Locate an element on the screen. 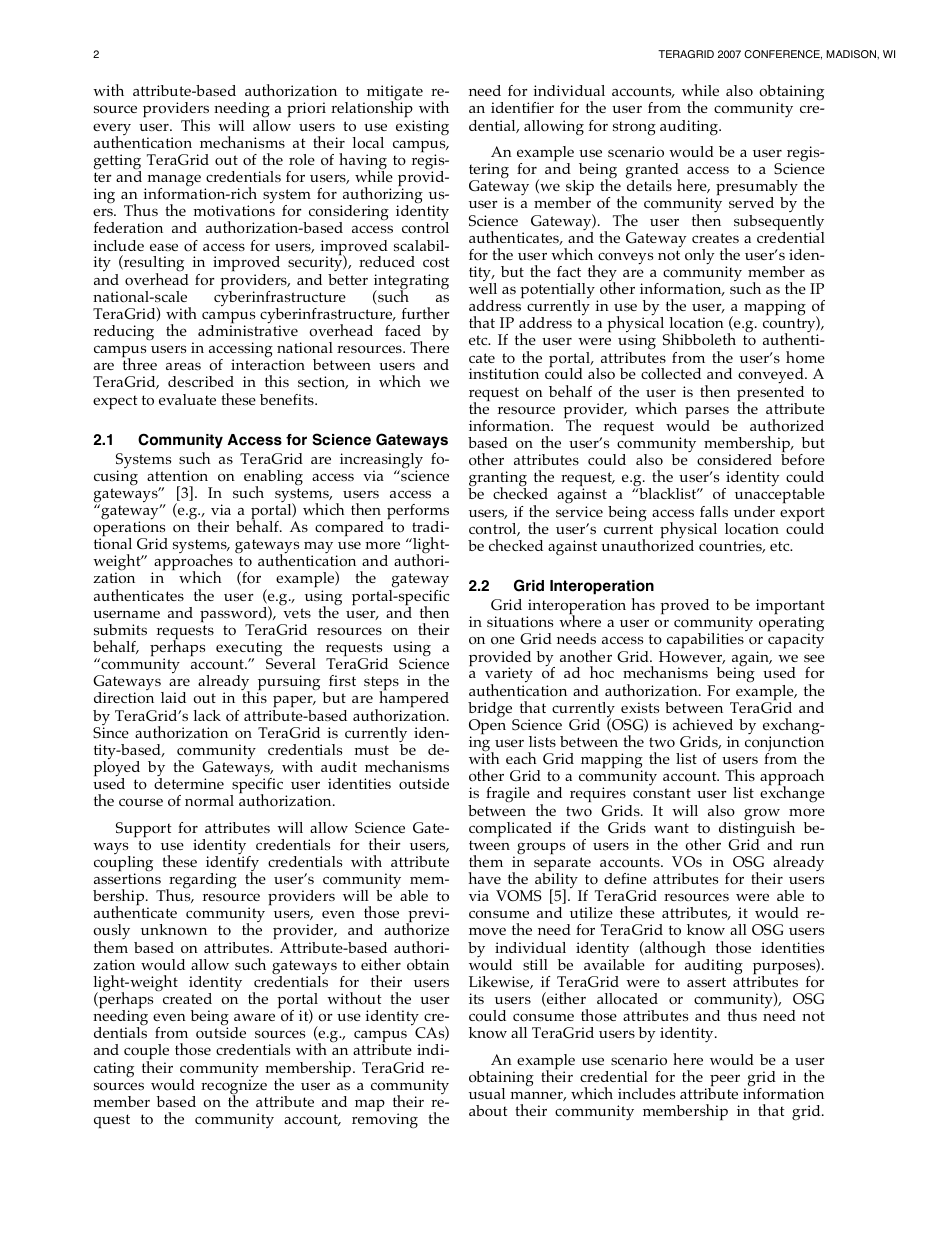 The width and height of the screenshot is (952, 1233). grow is located at coordinates (762, 815).
